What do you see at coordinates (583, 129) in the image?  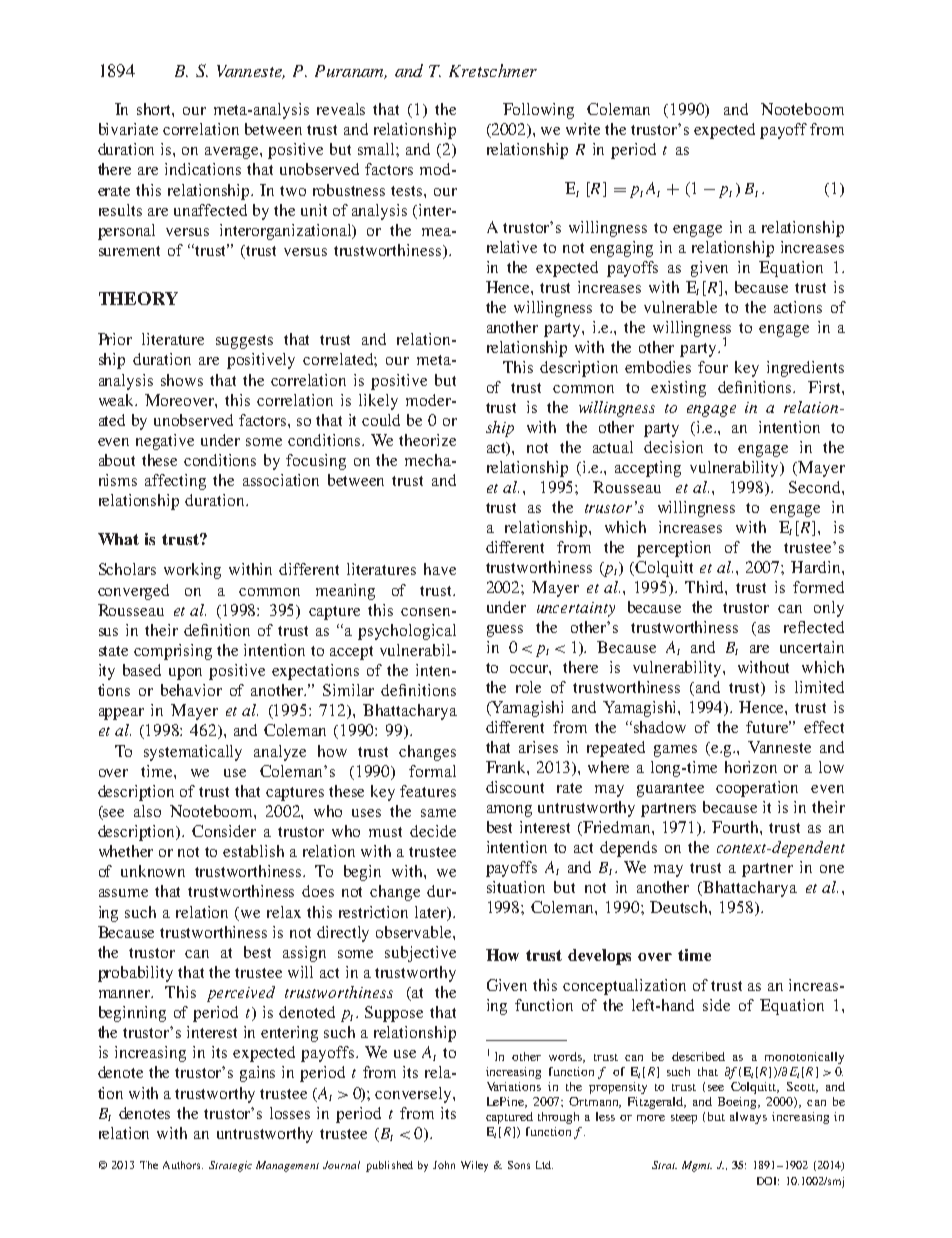 I see `write` at bounding box center [583, 129].
